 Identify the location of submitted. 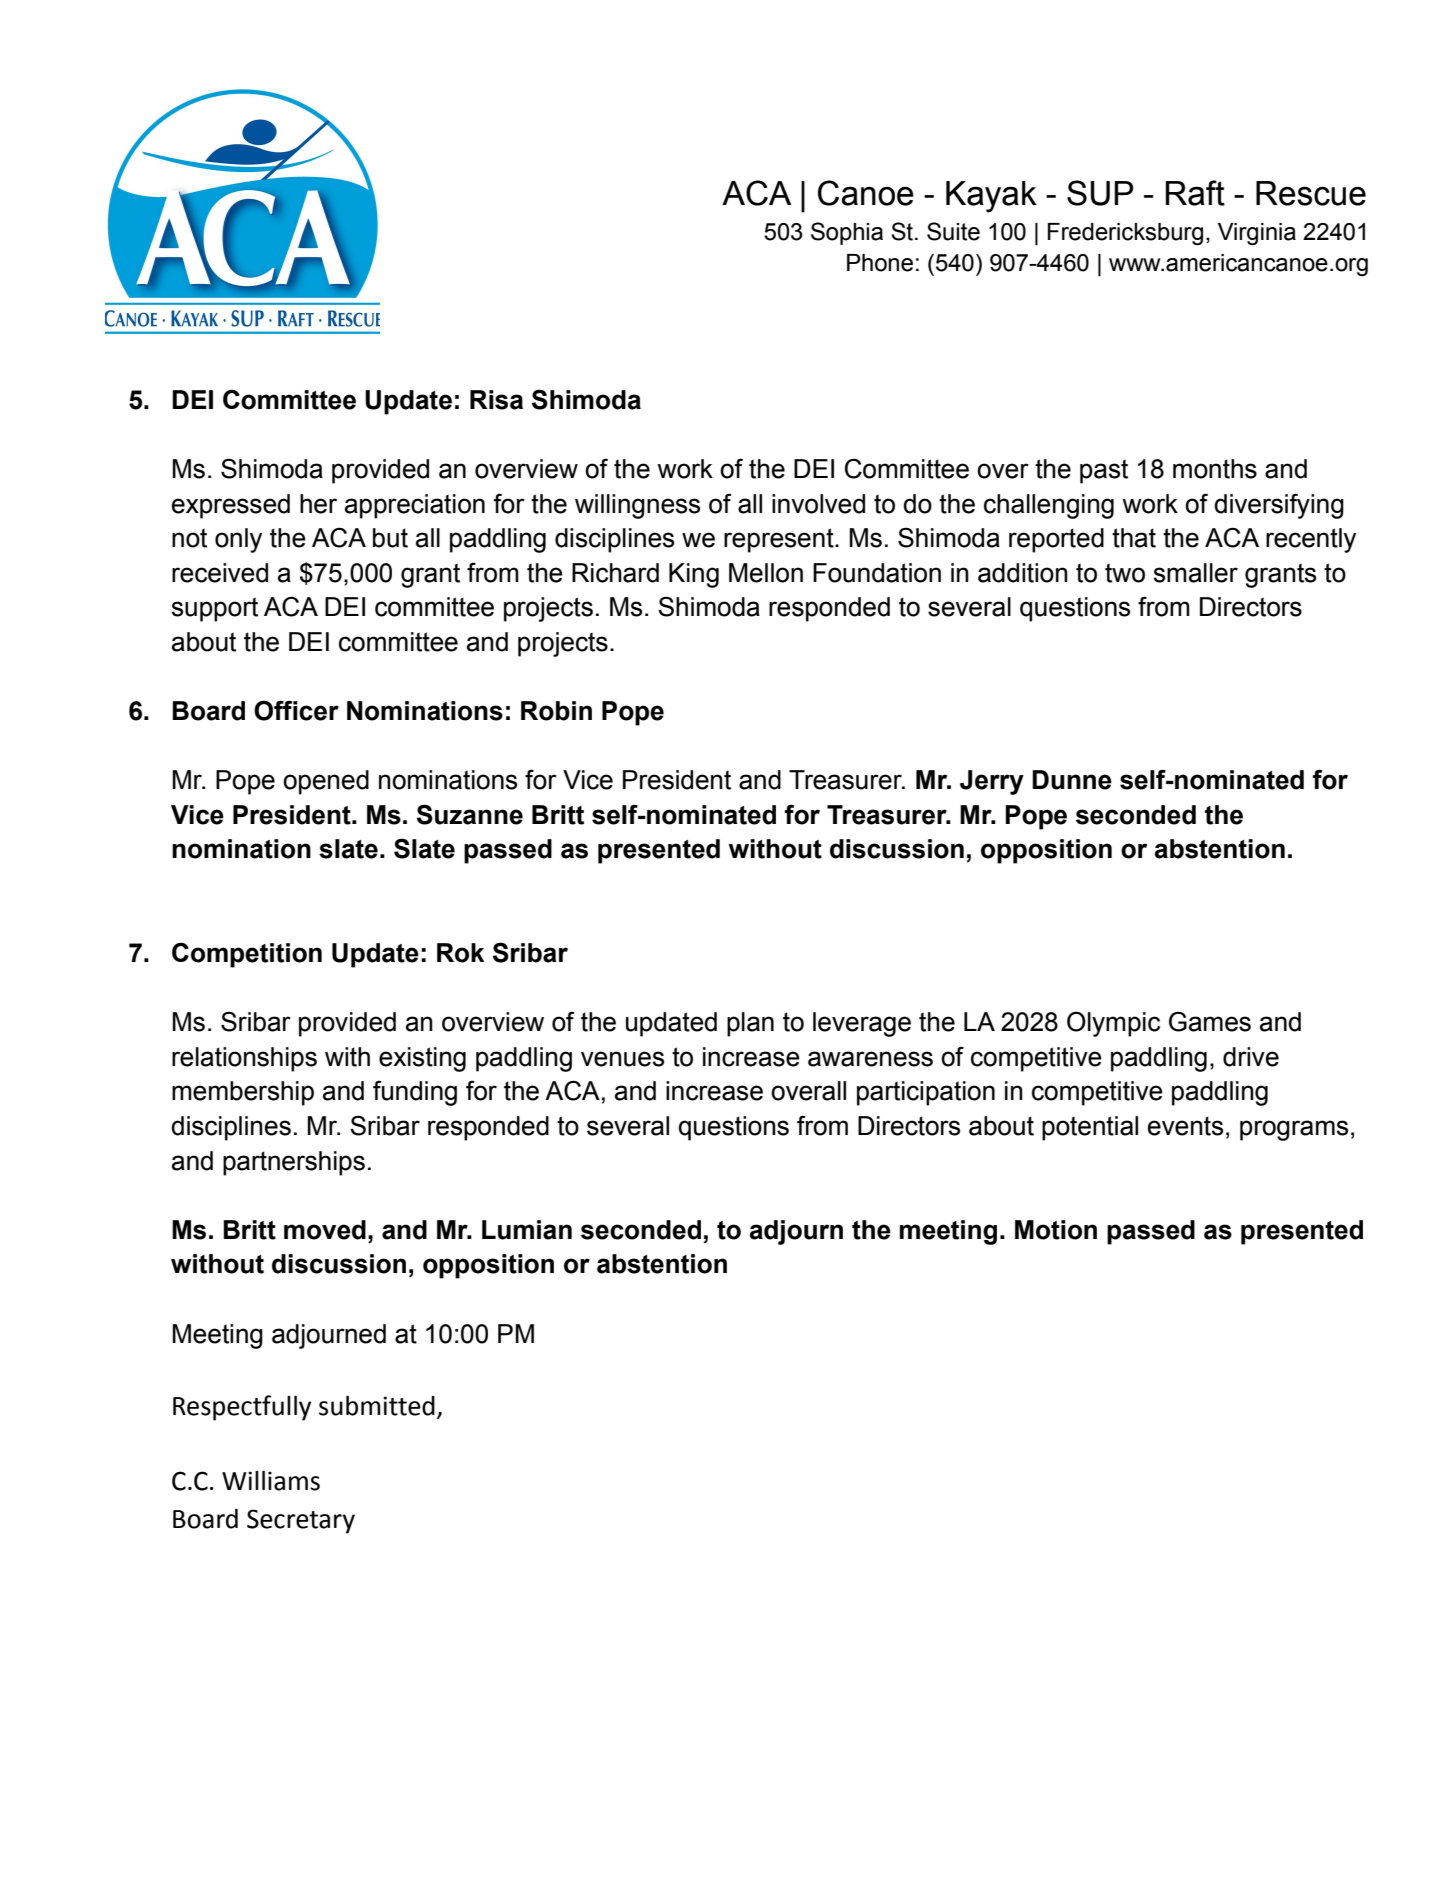
(377, 1406).
